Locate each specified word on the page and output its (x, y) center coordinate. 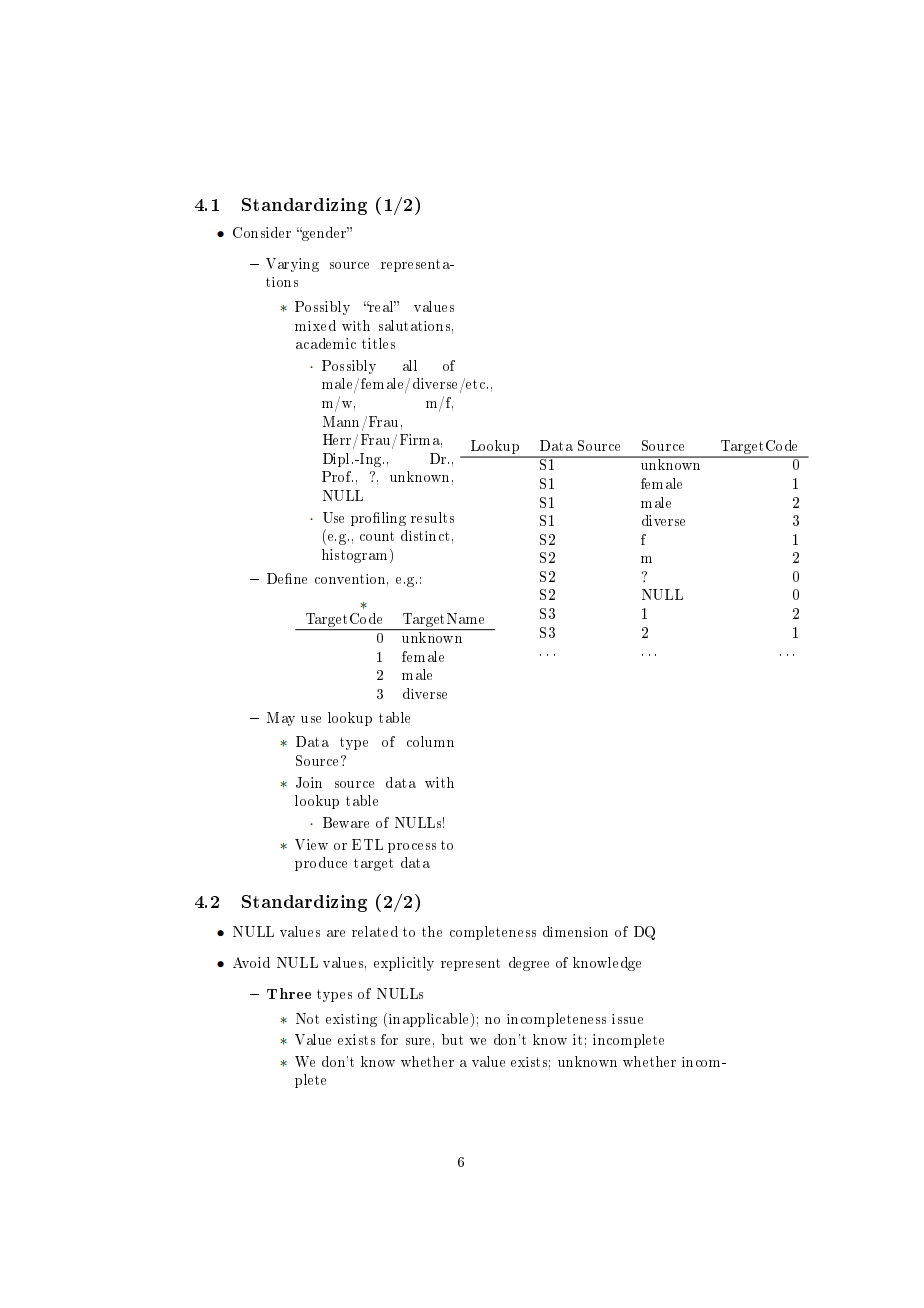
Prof (337, 476)
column (430, 741)
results (432, 517)
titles (378, 343)
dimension (575, 931)
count (377, 536)
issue (627, 1019)
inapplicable (430, 1020)
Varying (292, 265)
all (410, 365)
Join (309, 782)
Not (307, 1018)
